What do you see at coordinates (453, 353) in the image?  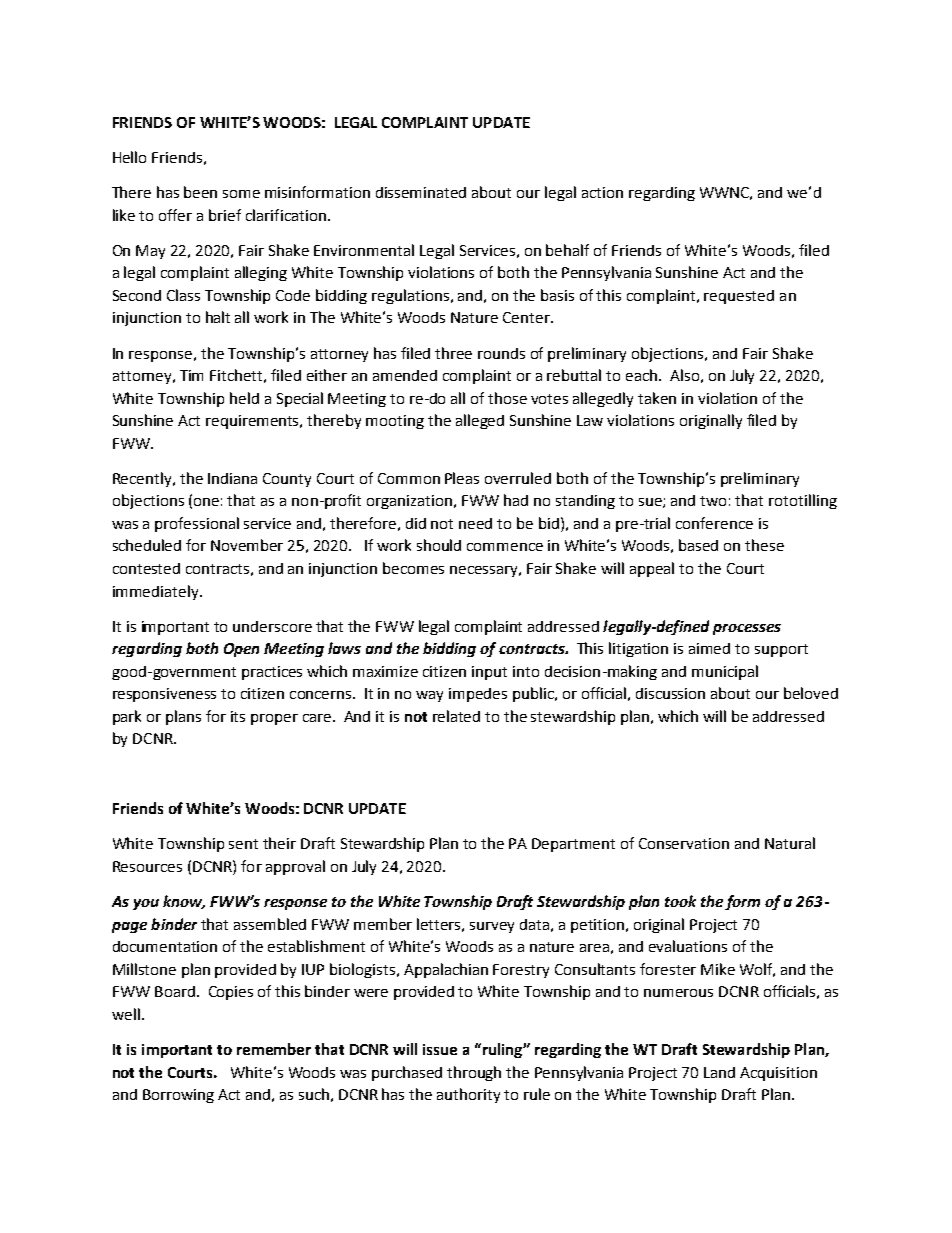 I see `three` at bounding box center [453, 353].
